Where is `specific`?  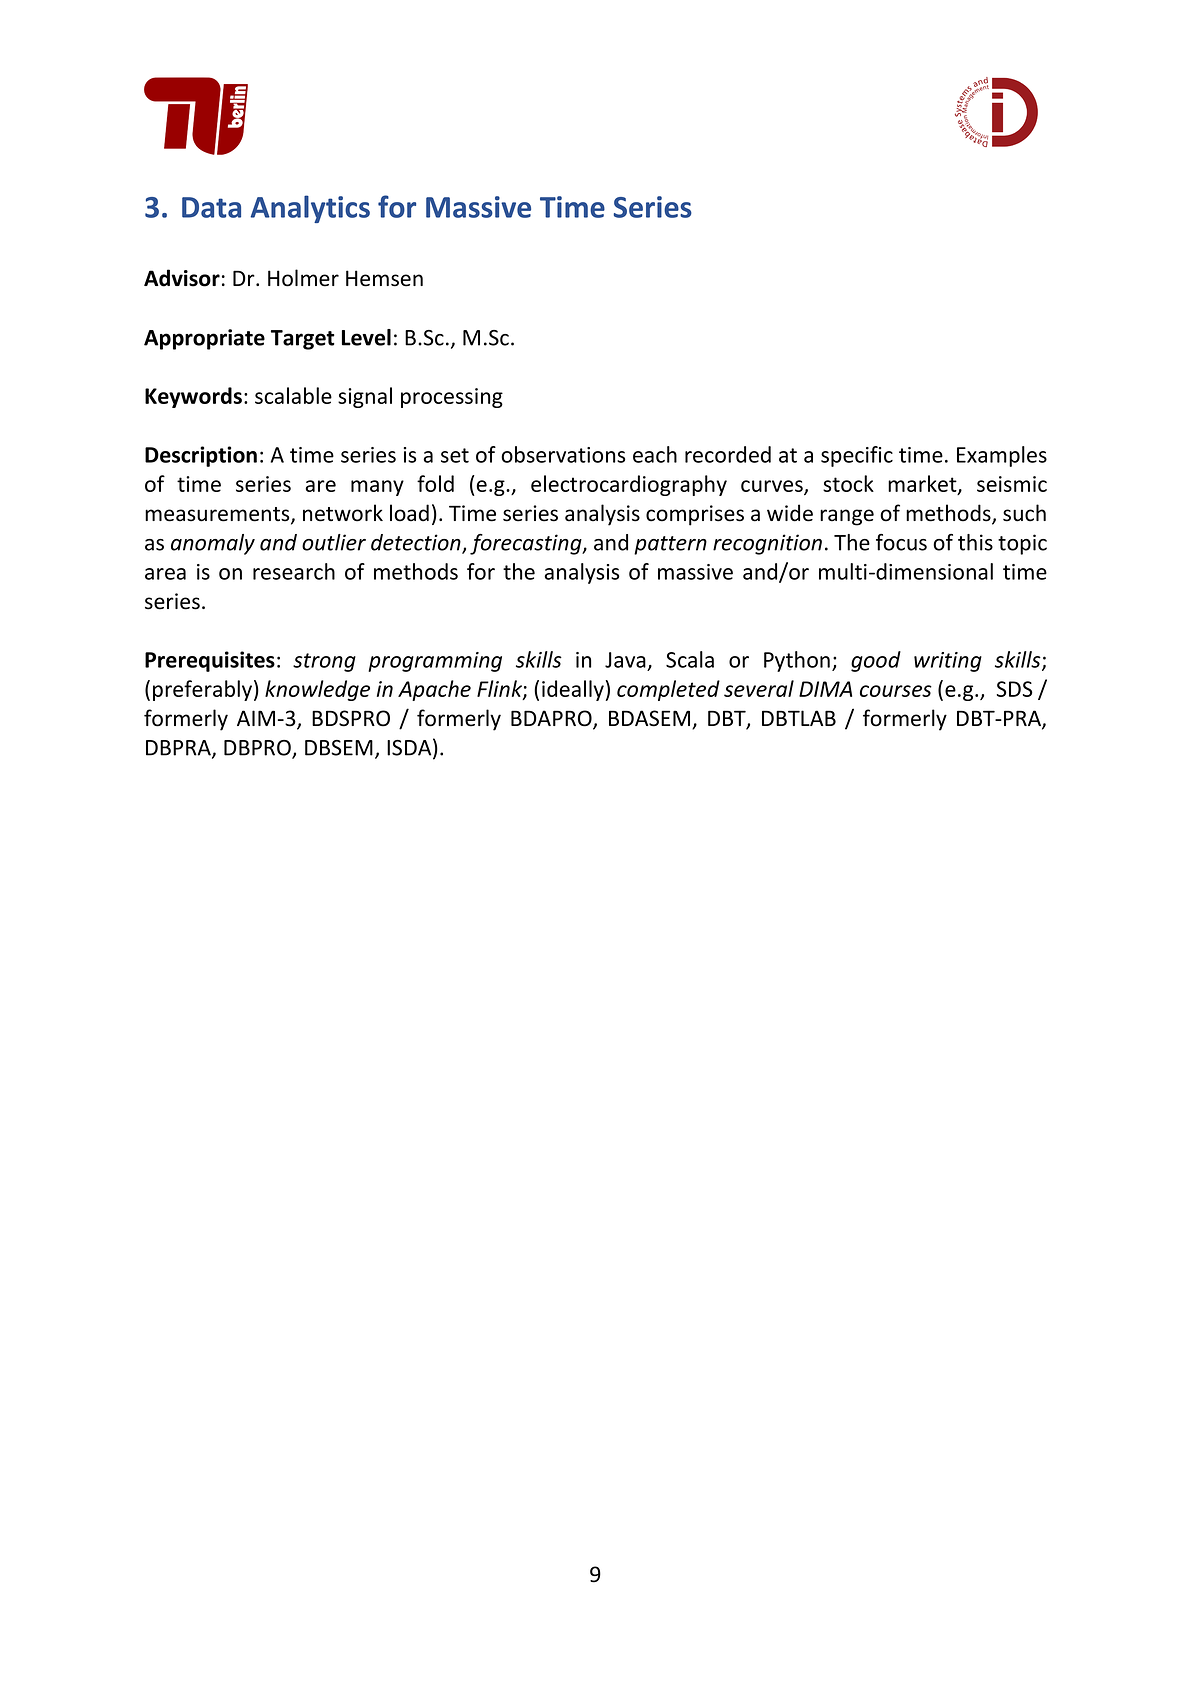
specific is located at coordinates (857, 456).
